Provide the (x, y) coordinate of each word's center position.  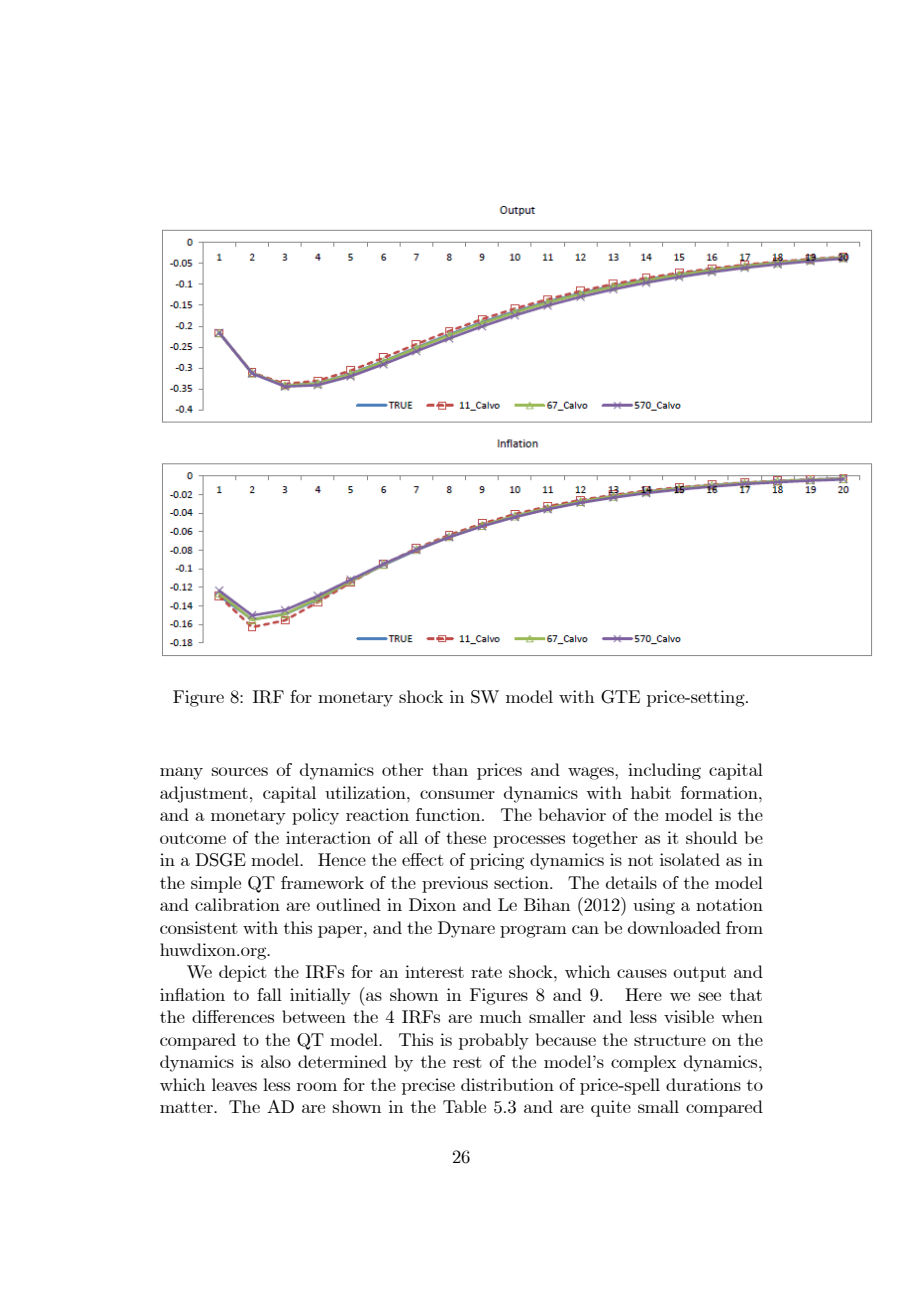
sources (240, 771)
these (466, 837)
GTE (620, 697)
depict (243, 973)
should (711, 837)
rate (486, 972)
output (699, 974)
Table (464, 1106)
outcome (193, 838)
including (664, 771)
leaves (234, 1084)
